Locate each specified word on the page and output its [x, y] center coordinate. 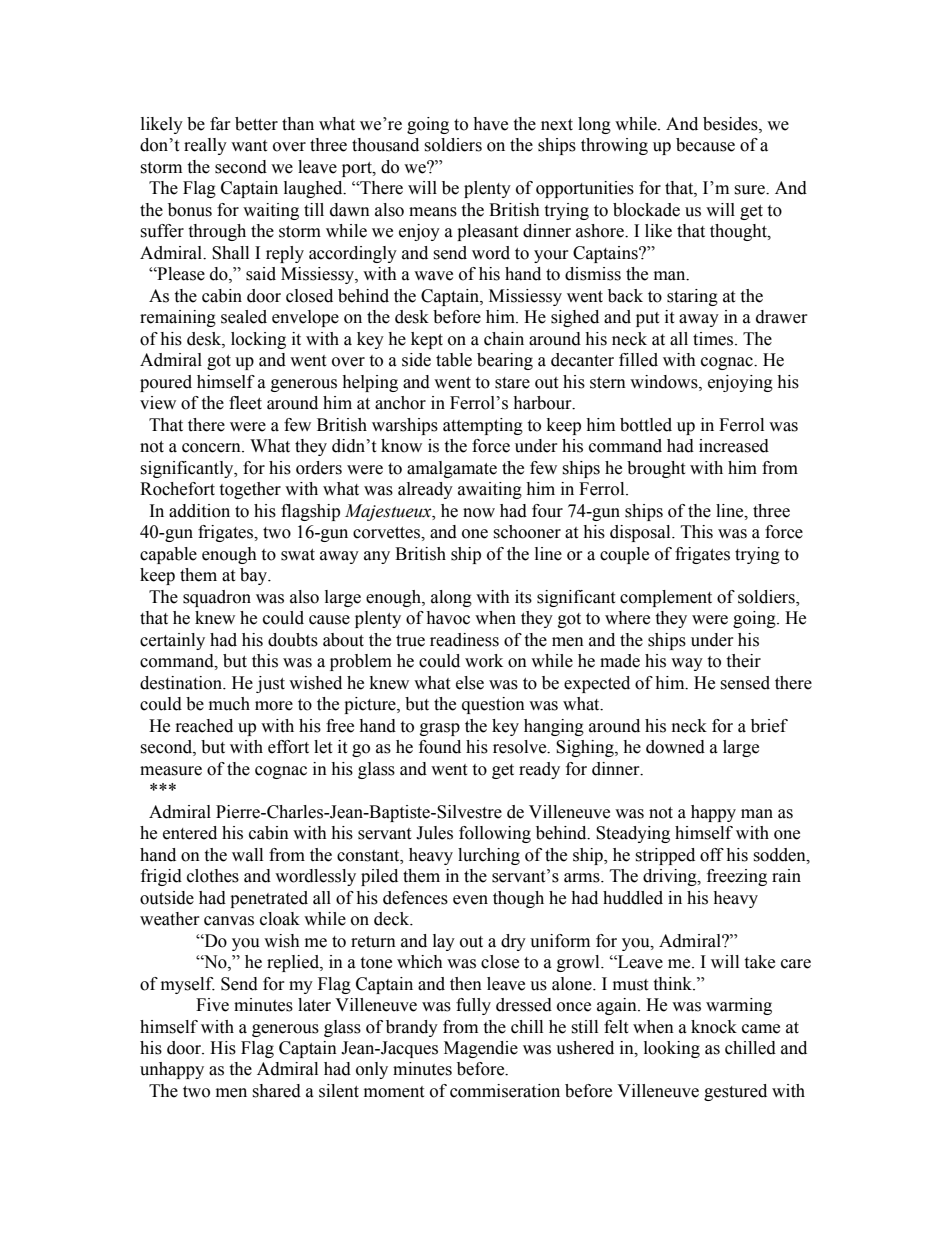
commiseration [505, 1091]
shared [276, 1091]
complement [666, 598]
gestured [735, 1092]
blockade [646, 210]
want [249, 146]
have [490, 124]
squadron [217, 598]
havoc [448, 618]
